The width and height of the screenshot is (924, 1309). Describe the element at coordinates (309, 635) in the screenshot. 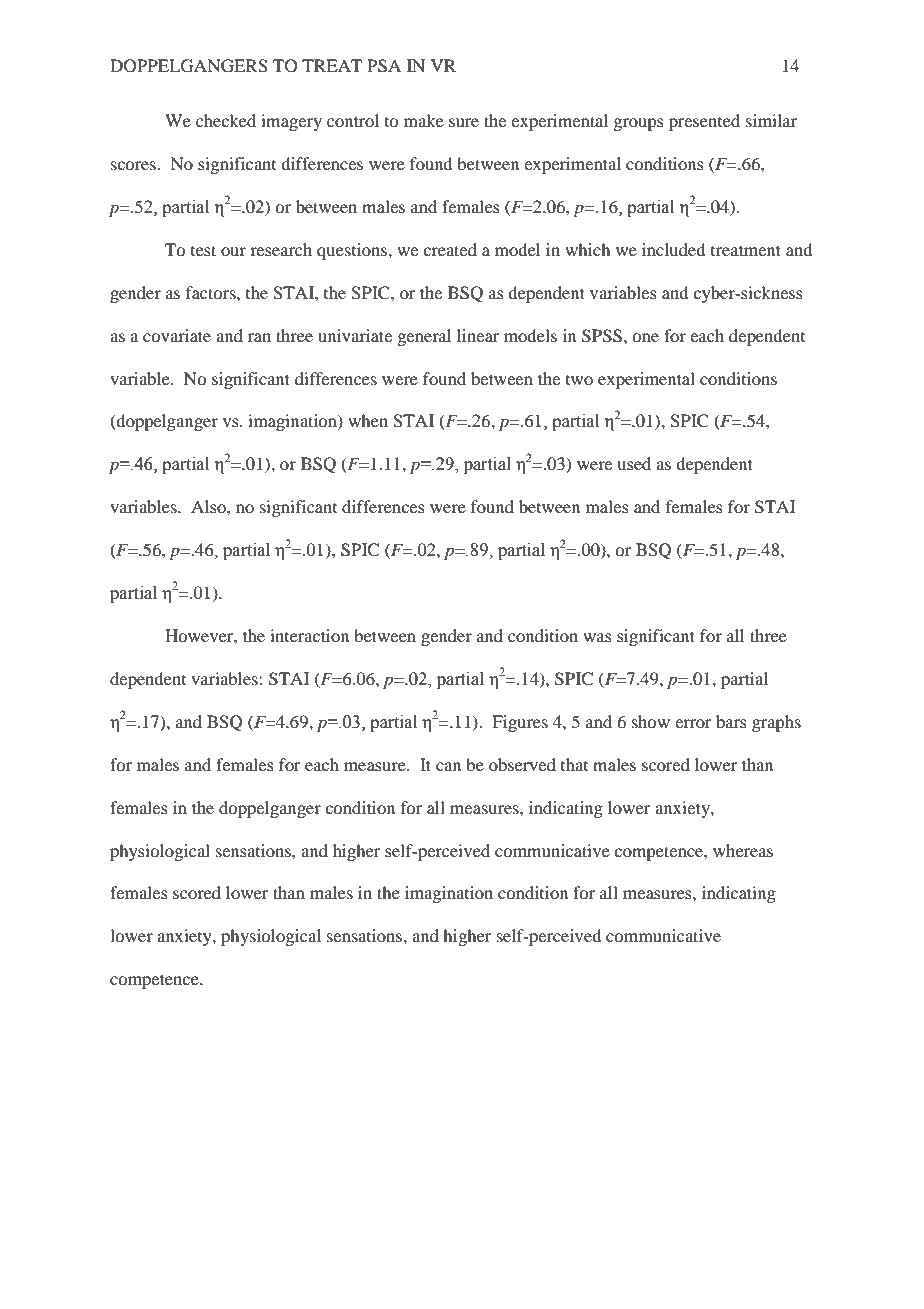

I see `interaction` at that location.
